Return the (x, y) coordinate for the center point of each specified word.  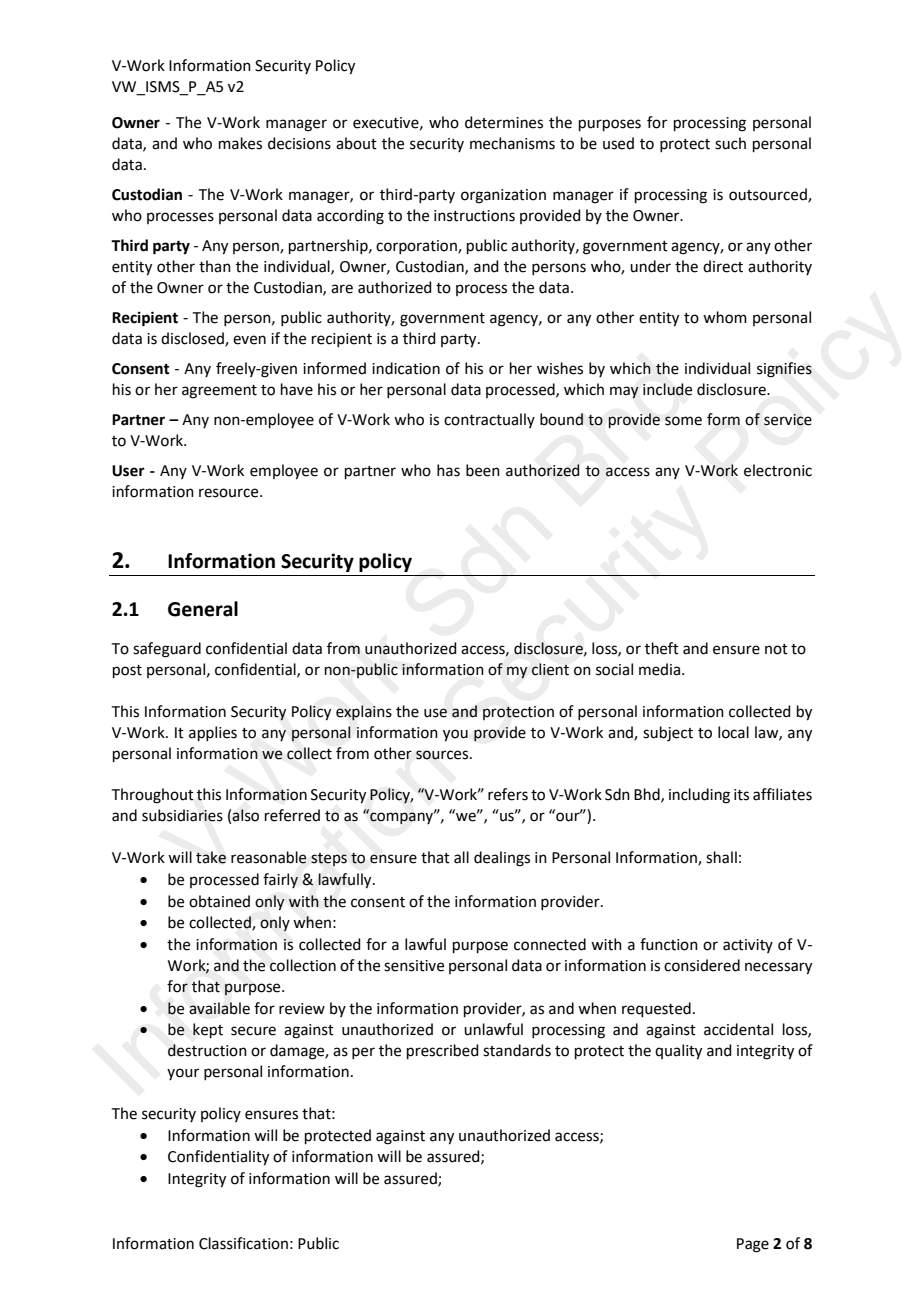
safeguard (167, 650)
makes (240, 143)
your (183, 1074)
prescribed (443, 1051)
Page (753, 1245)
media (661, 669)
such (730, 143)
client (550, 669)
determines (504, 122)
